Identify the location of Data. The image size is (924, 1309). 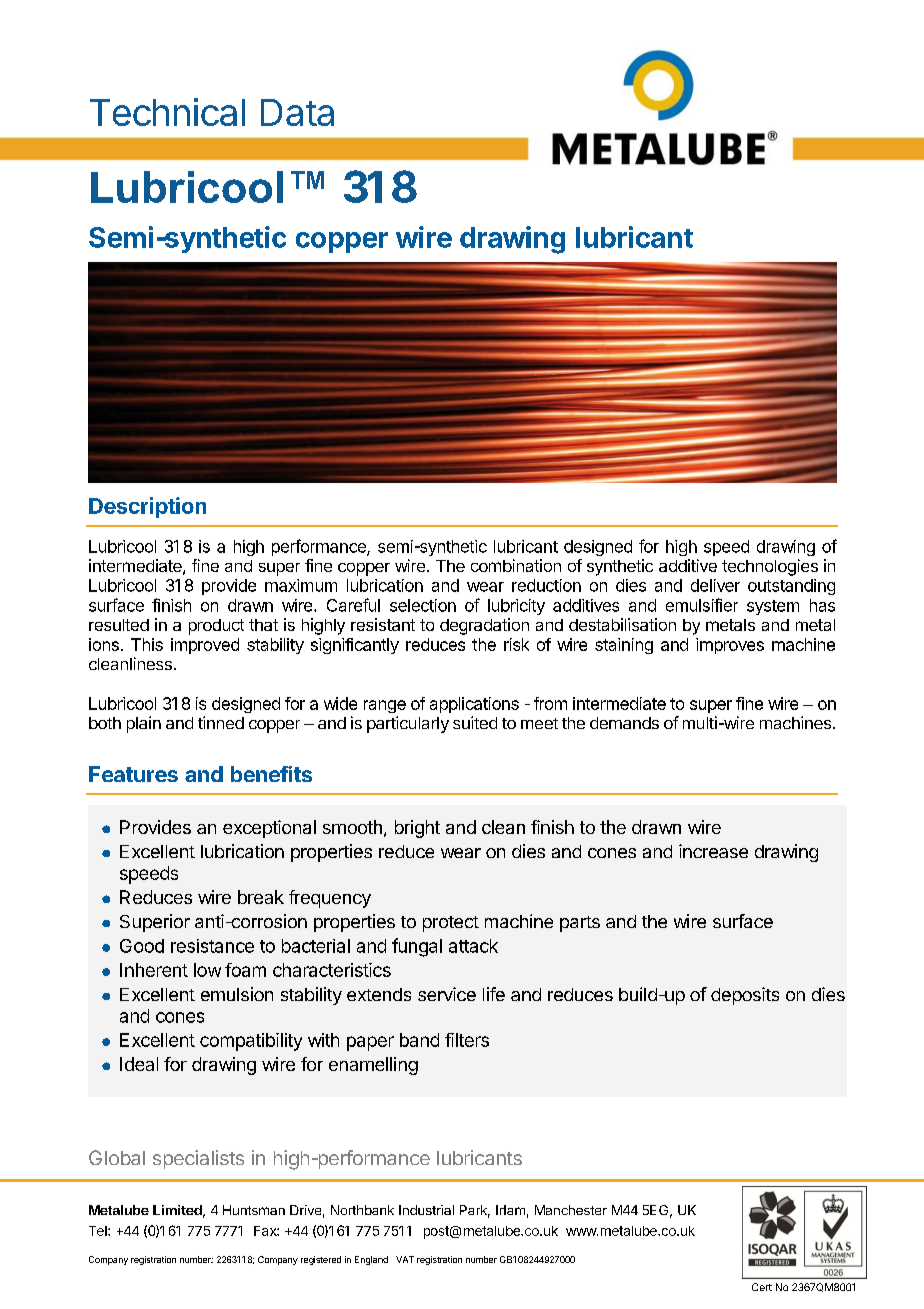
(297, 112).
